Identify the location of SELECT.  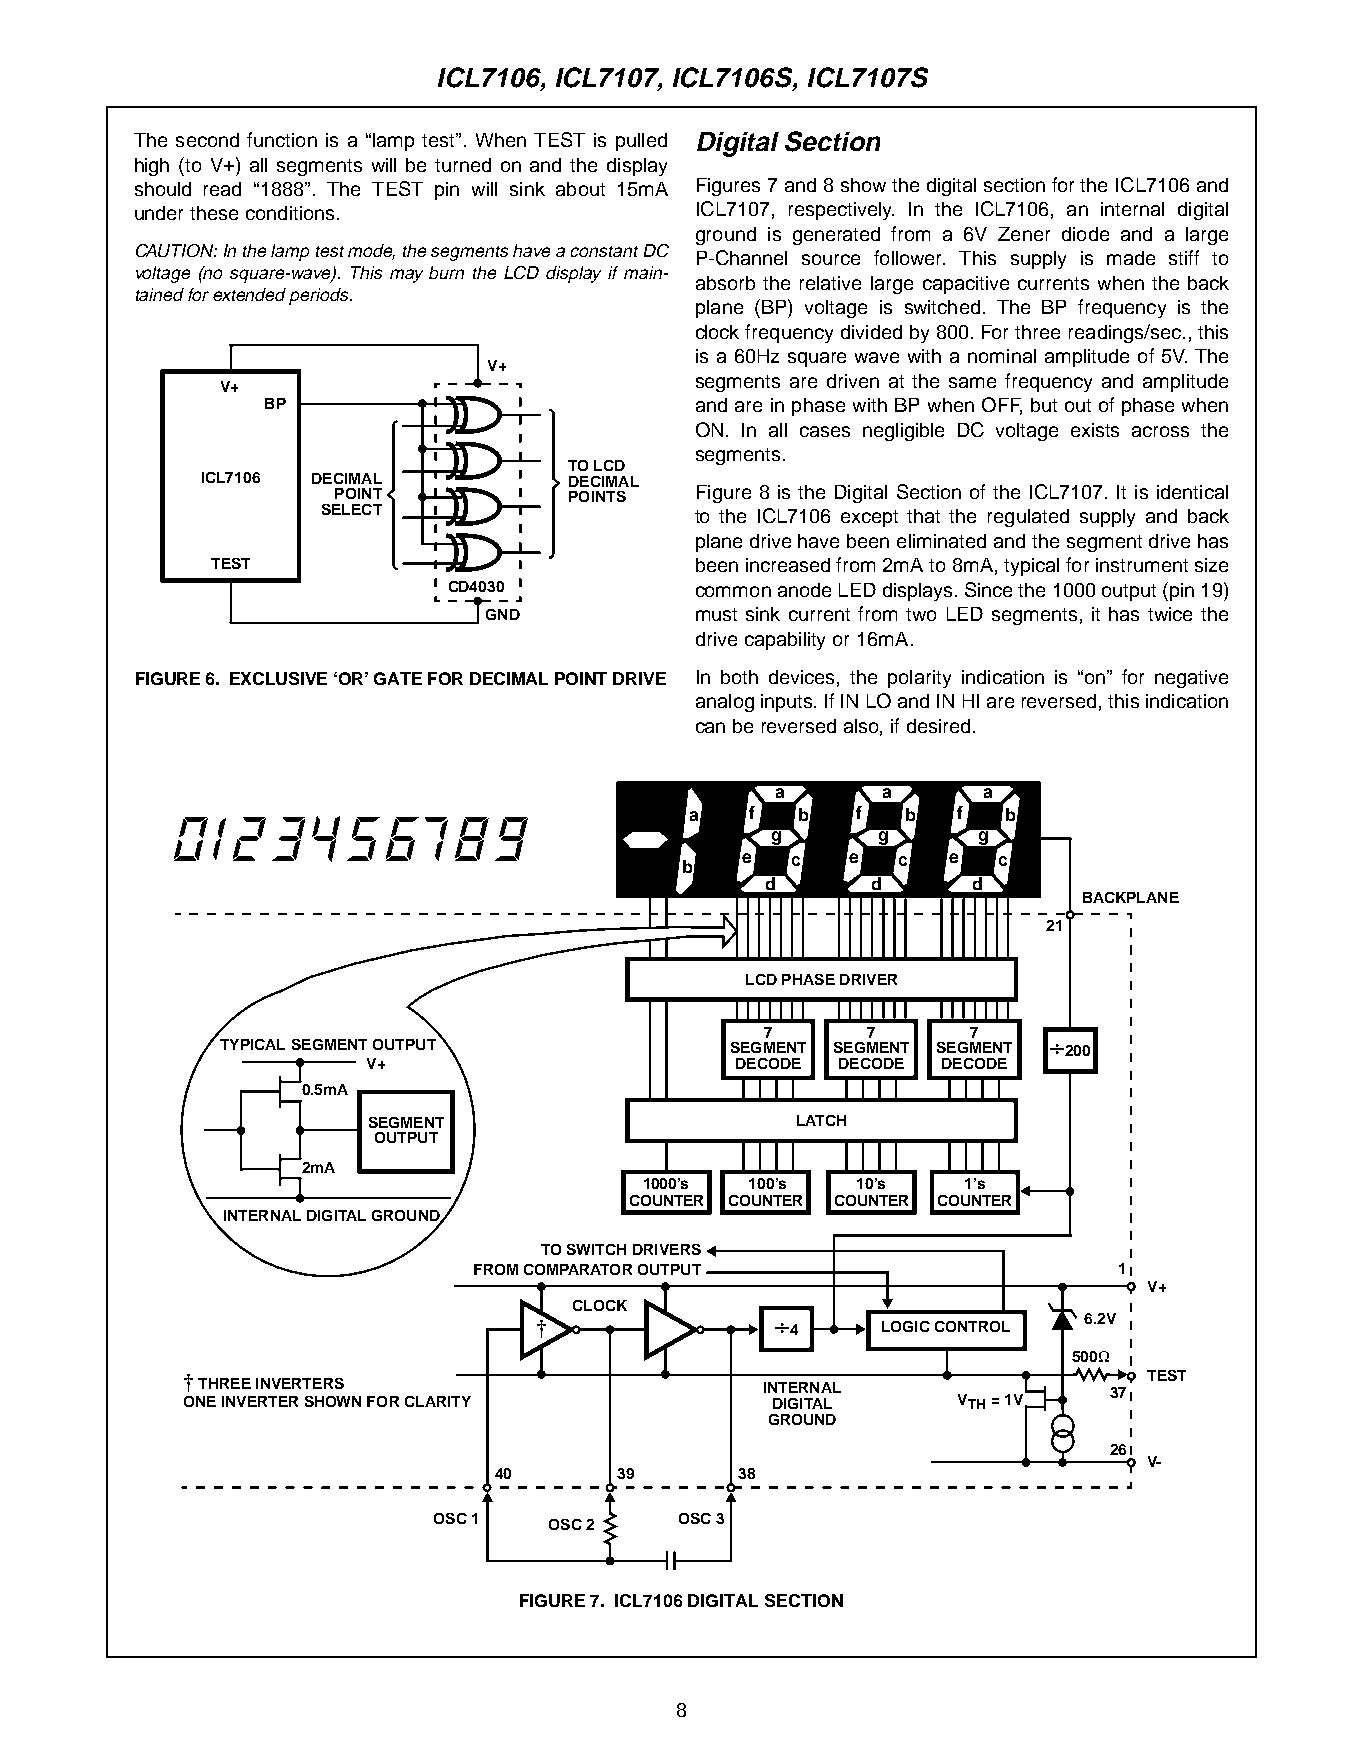
(352, 509).
